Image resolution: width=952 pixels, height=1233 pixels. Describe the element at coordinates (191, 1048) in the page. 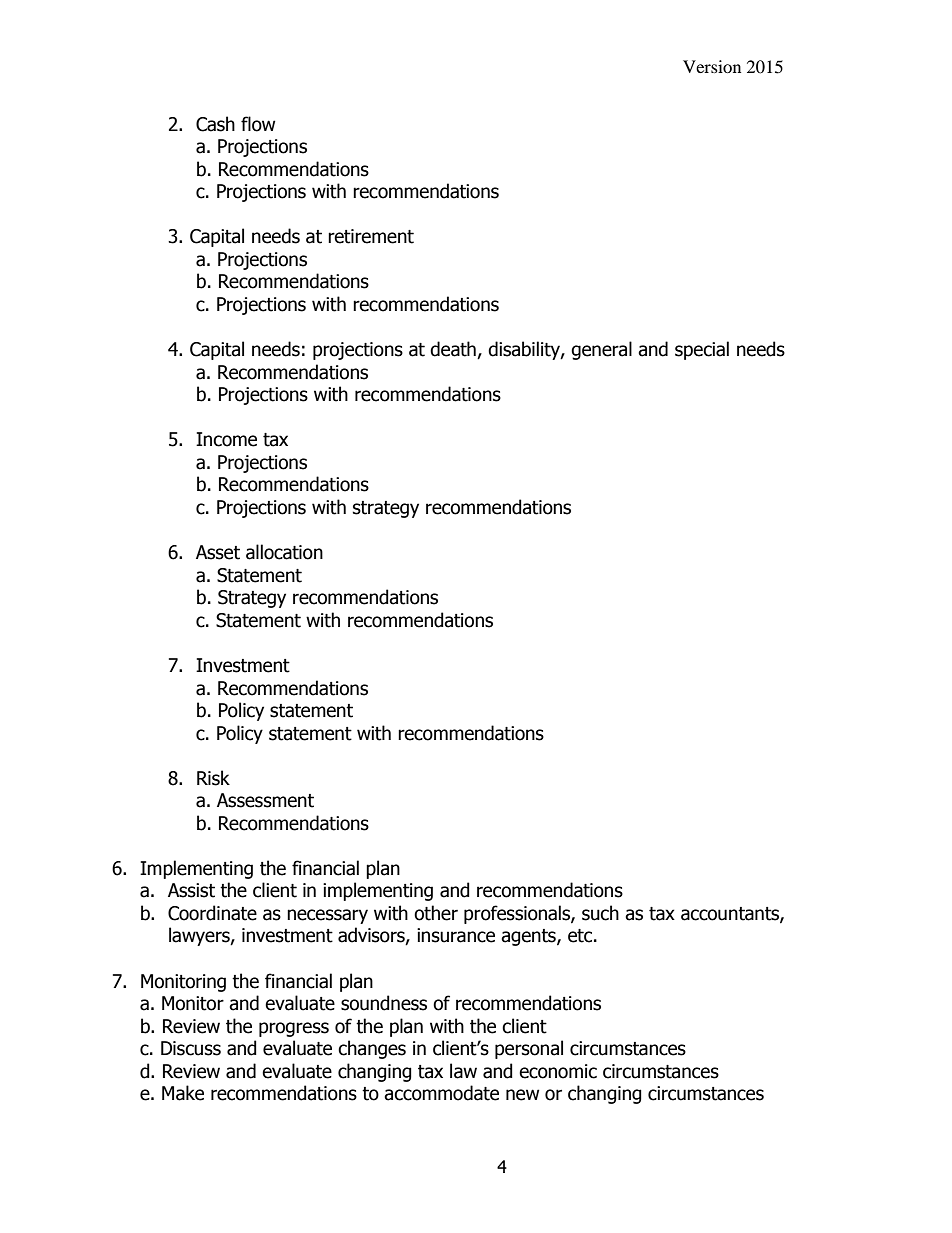

I see `Discuss` at that location.
